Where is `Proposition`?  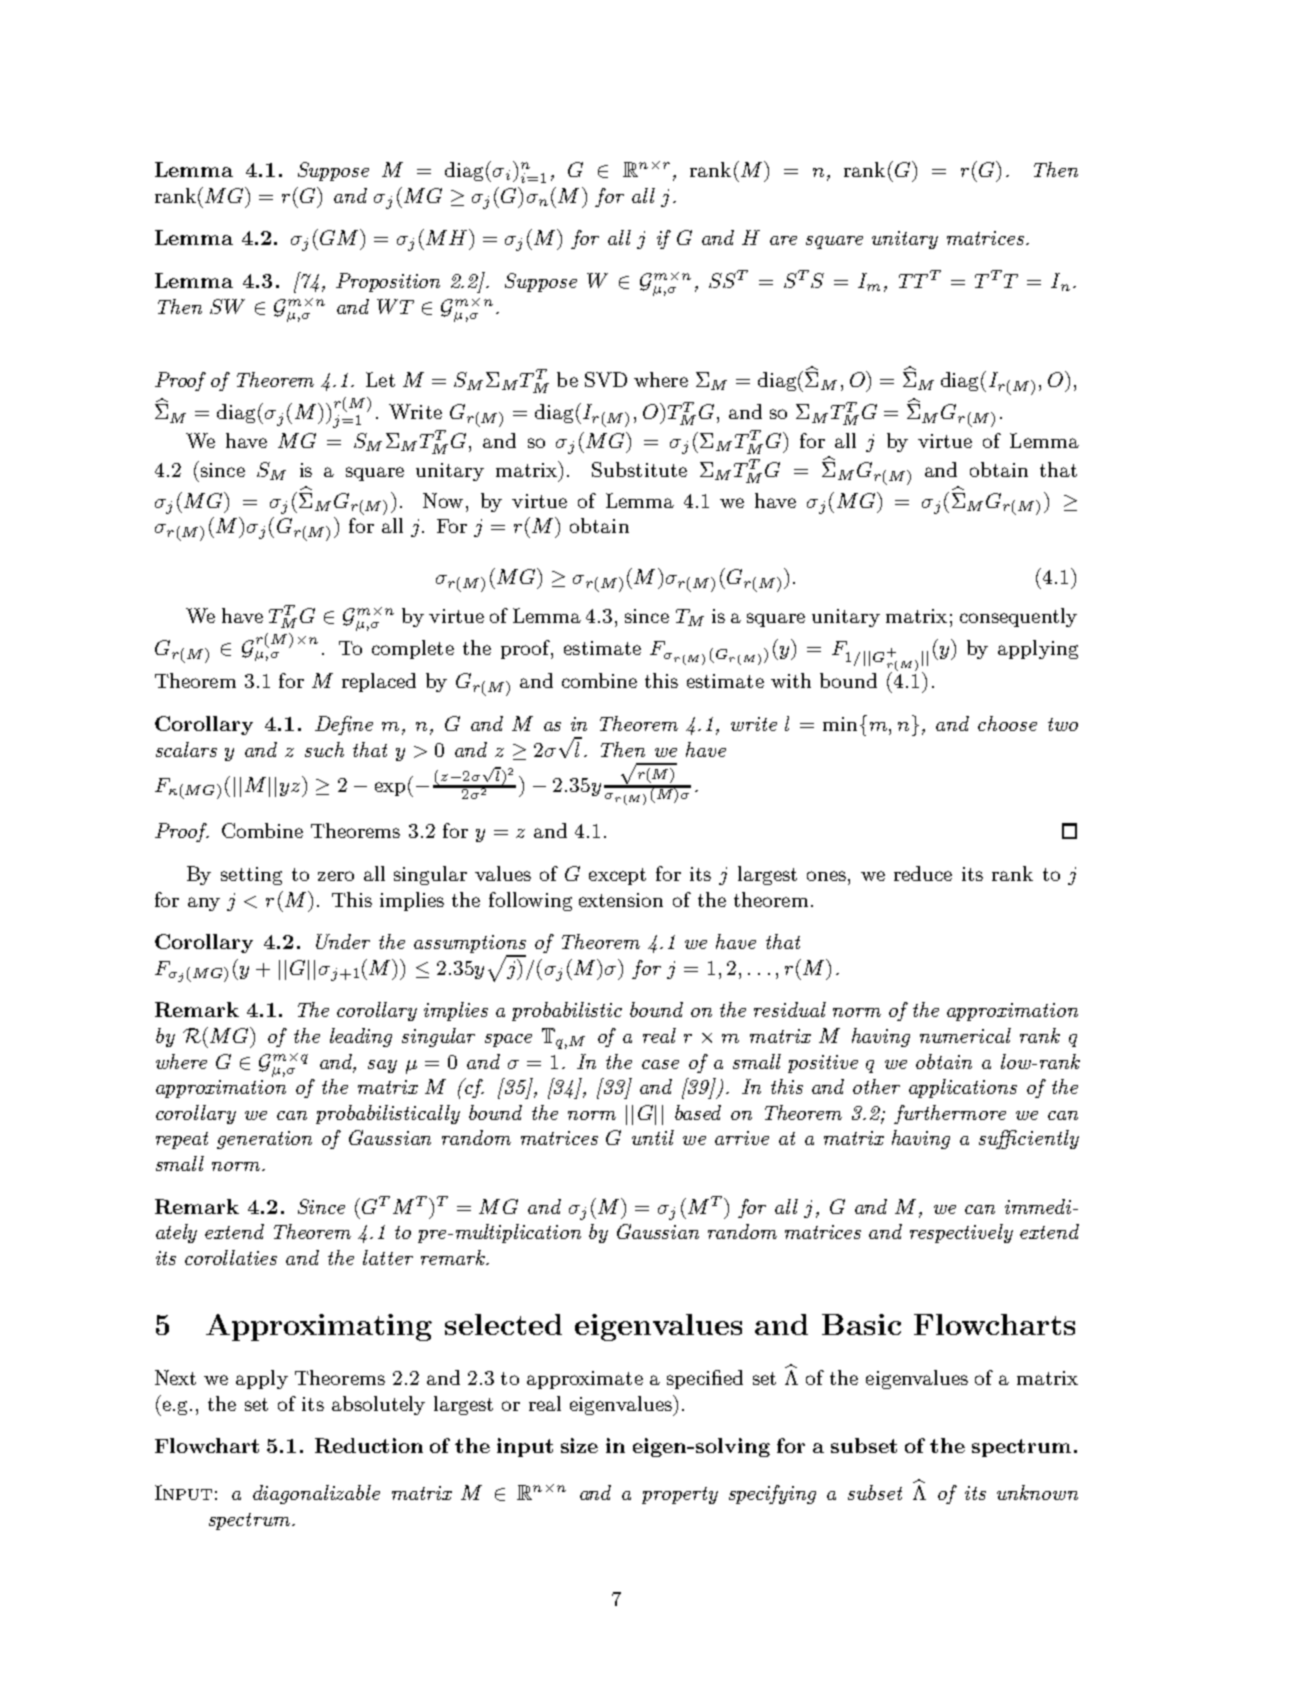
Proposition is located at coordinates (388, 282).
